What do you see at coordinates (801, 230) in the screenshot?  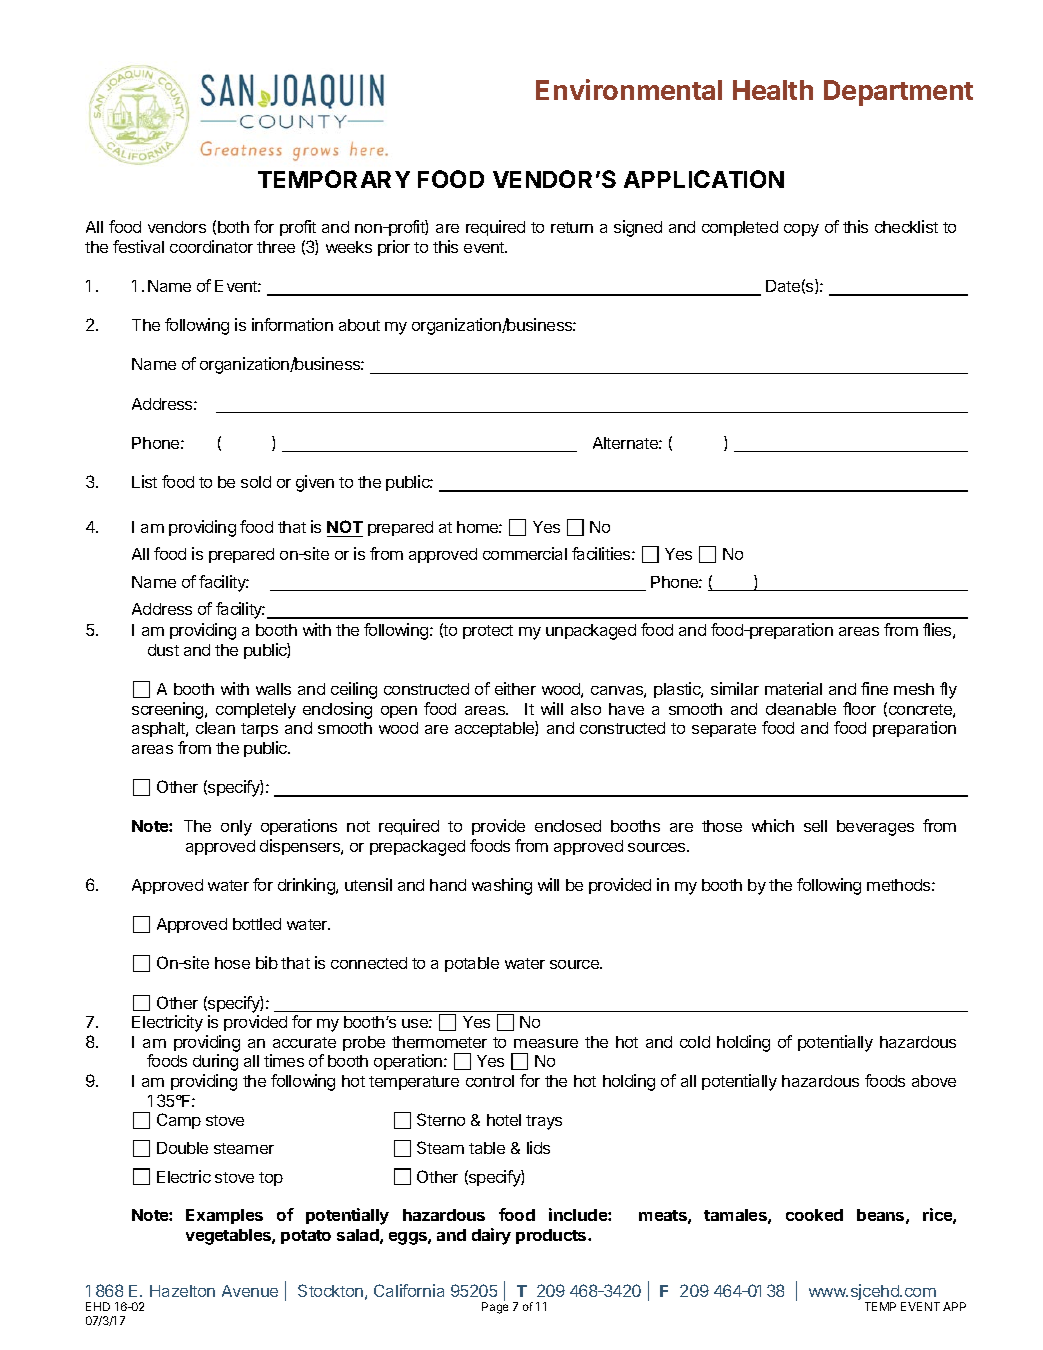 I see `copy` at bounding box center [801, 230].
